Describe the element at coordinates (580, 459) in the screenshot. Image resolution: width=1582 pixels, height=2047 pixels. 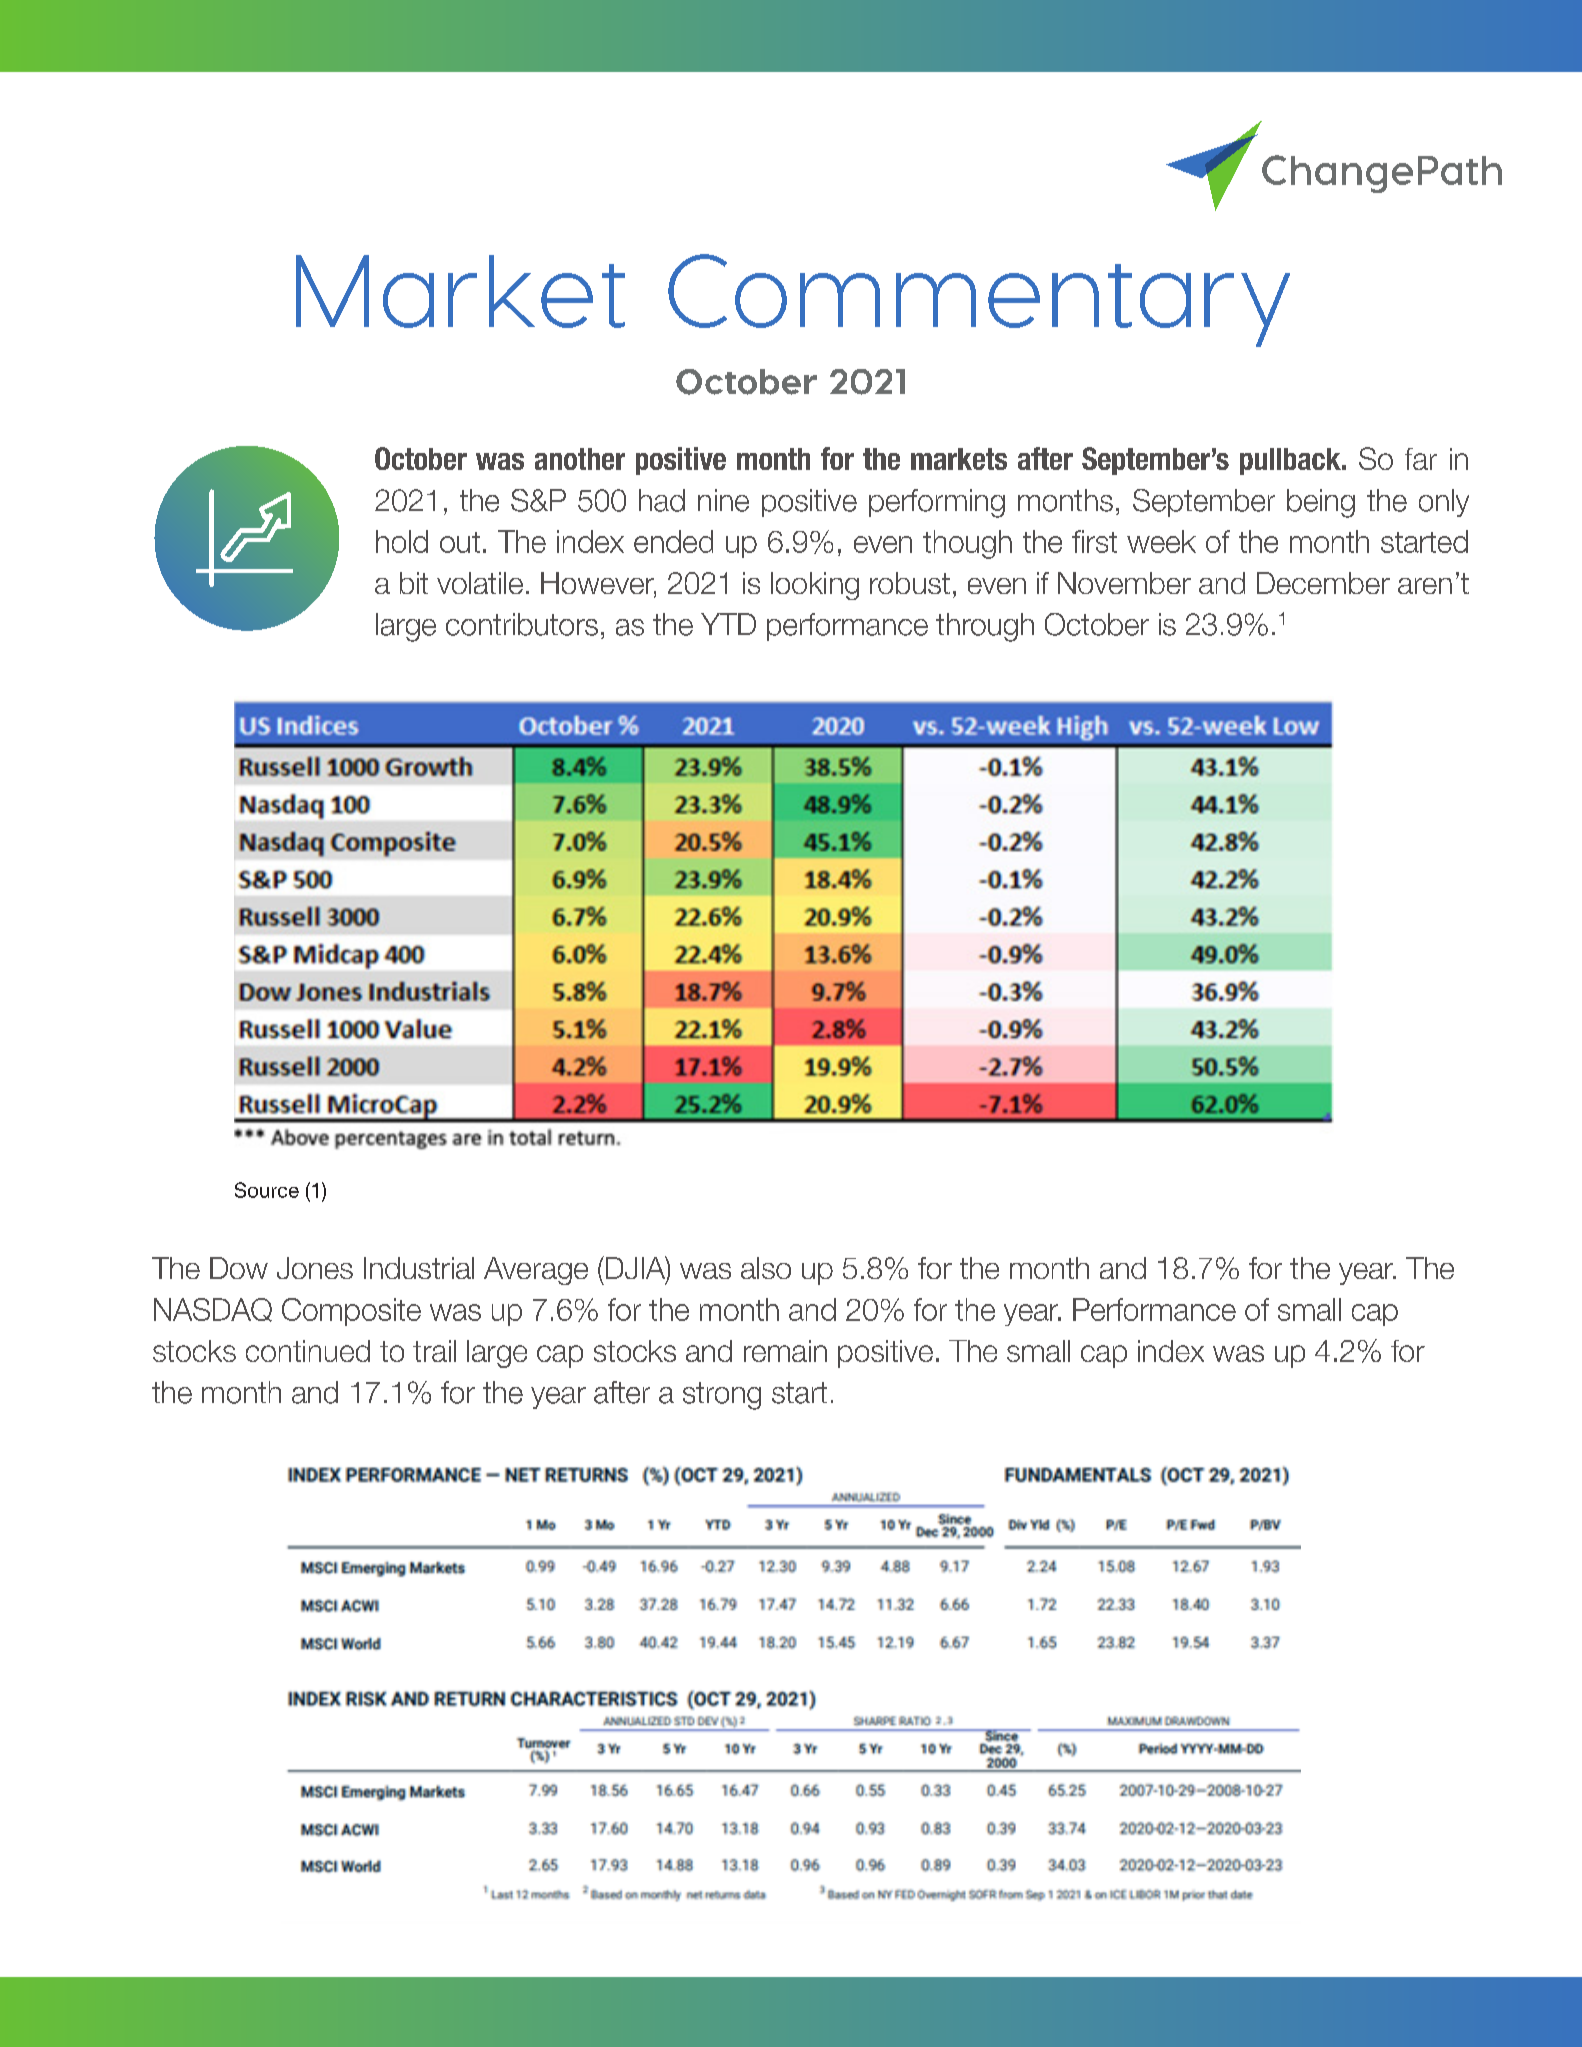
I see `another` at that location.
